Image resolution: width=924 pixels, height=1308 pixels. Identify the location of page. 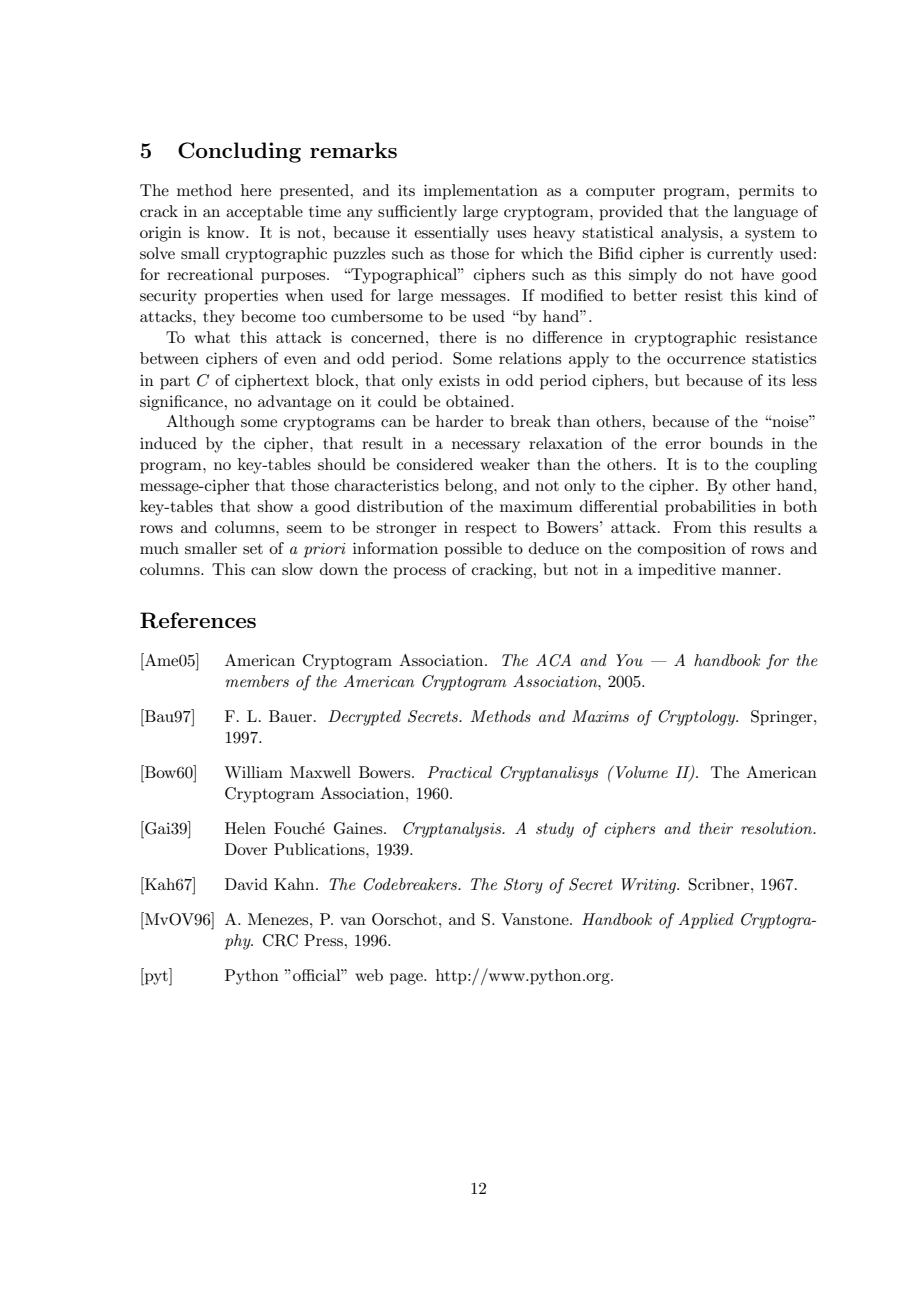
(407, 979).
